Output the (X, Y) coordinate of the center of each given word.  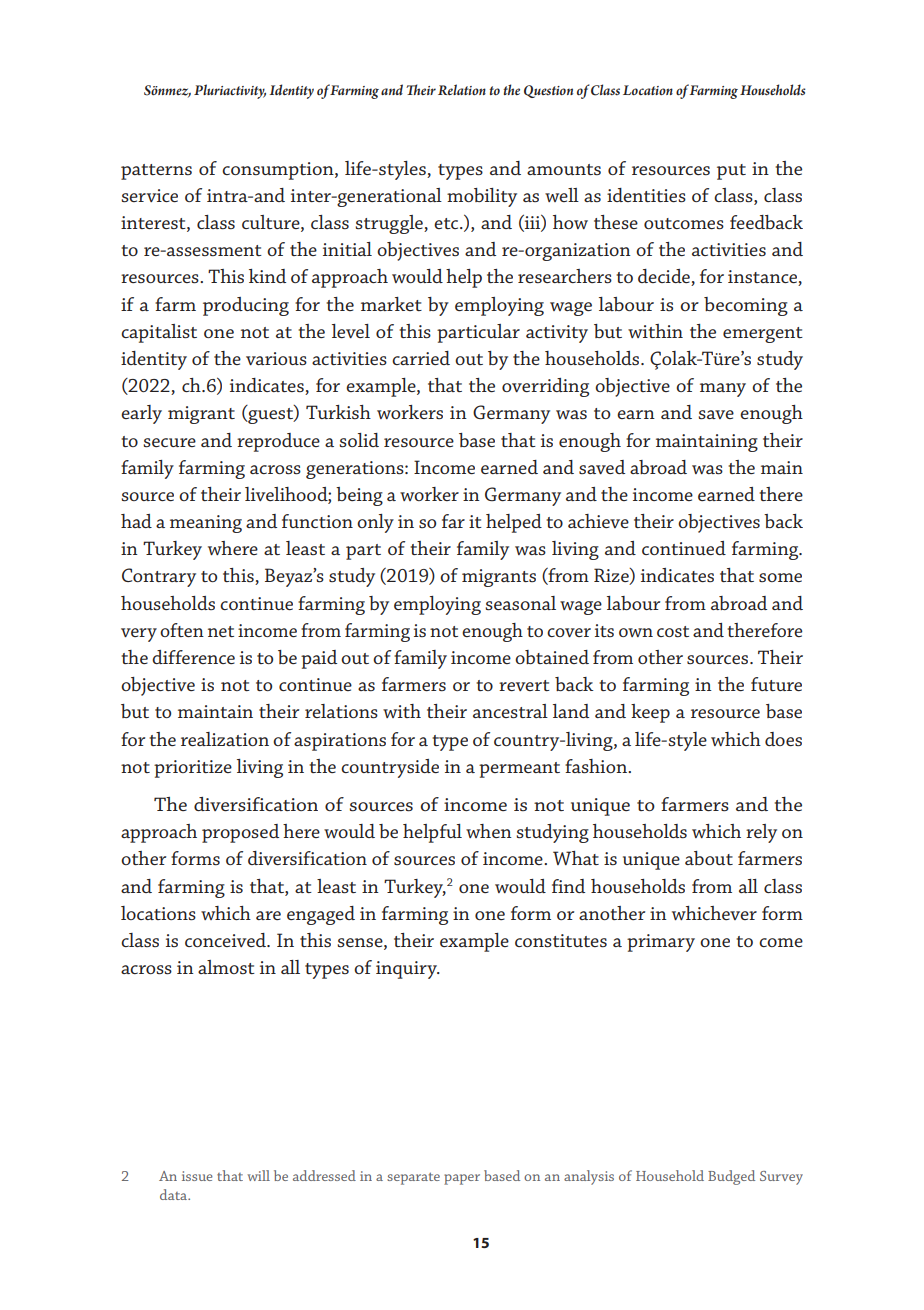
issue (197, 1176)
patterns (156, 172)
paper (462, 1179)
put (731, 172)
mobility (482, 197)
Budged (731, 1177)
